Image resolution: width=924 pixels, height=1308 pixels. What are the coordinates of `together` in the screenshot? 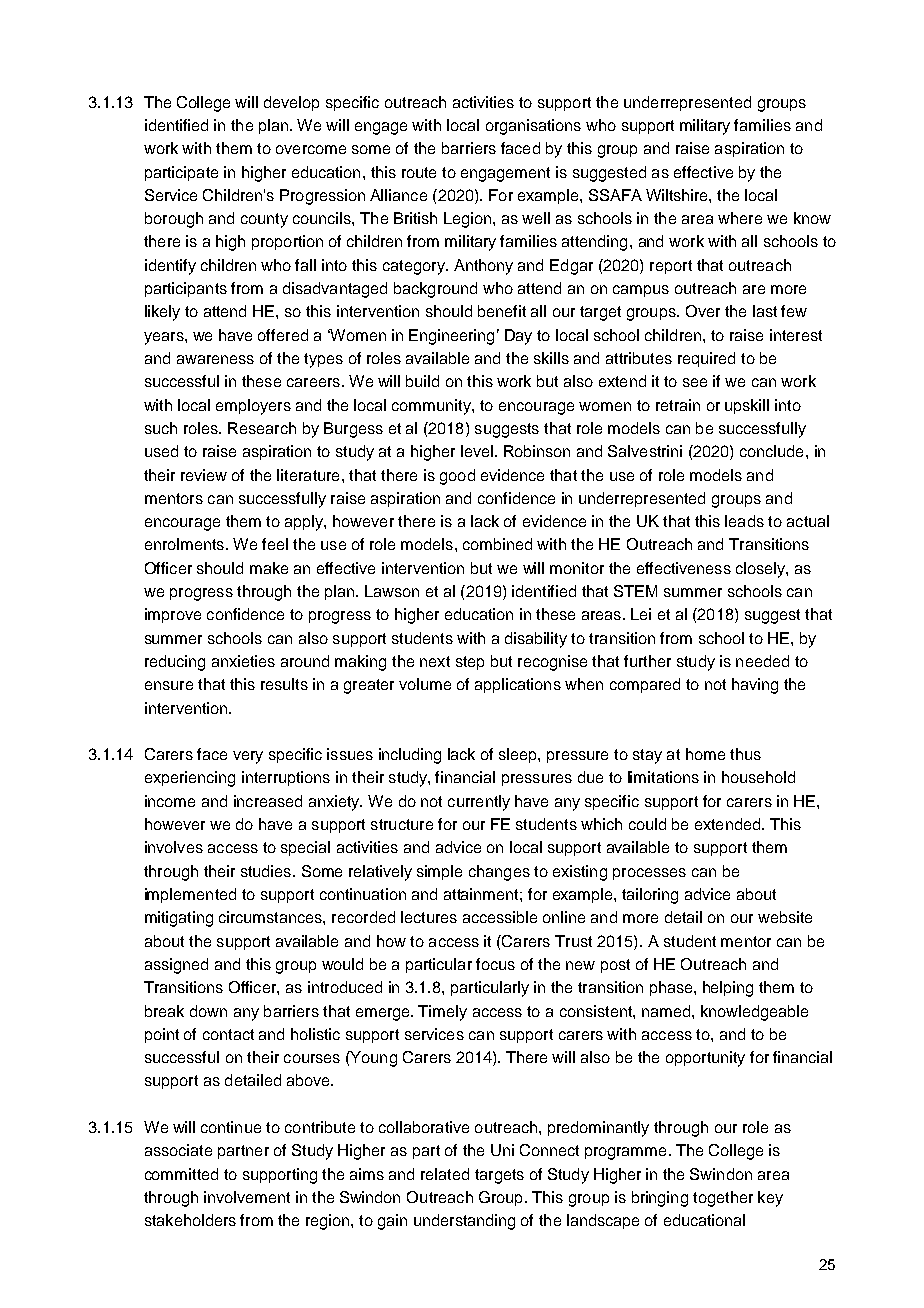 It's located at (723, 1199).
